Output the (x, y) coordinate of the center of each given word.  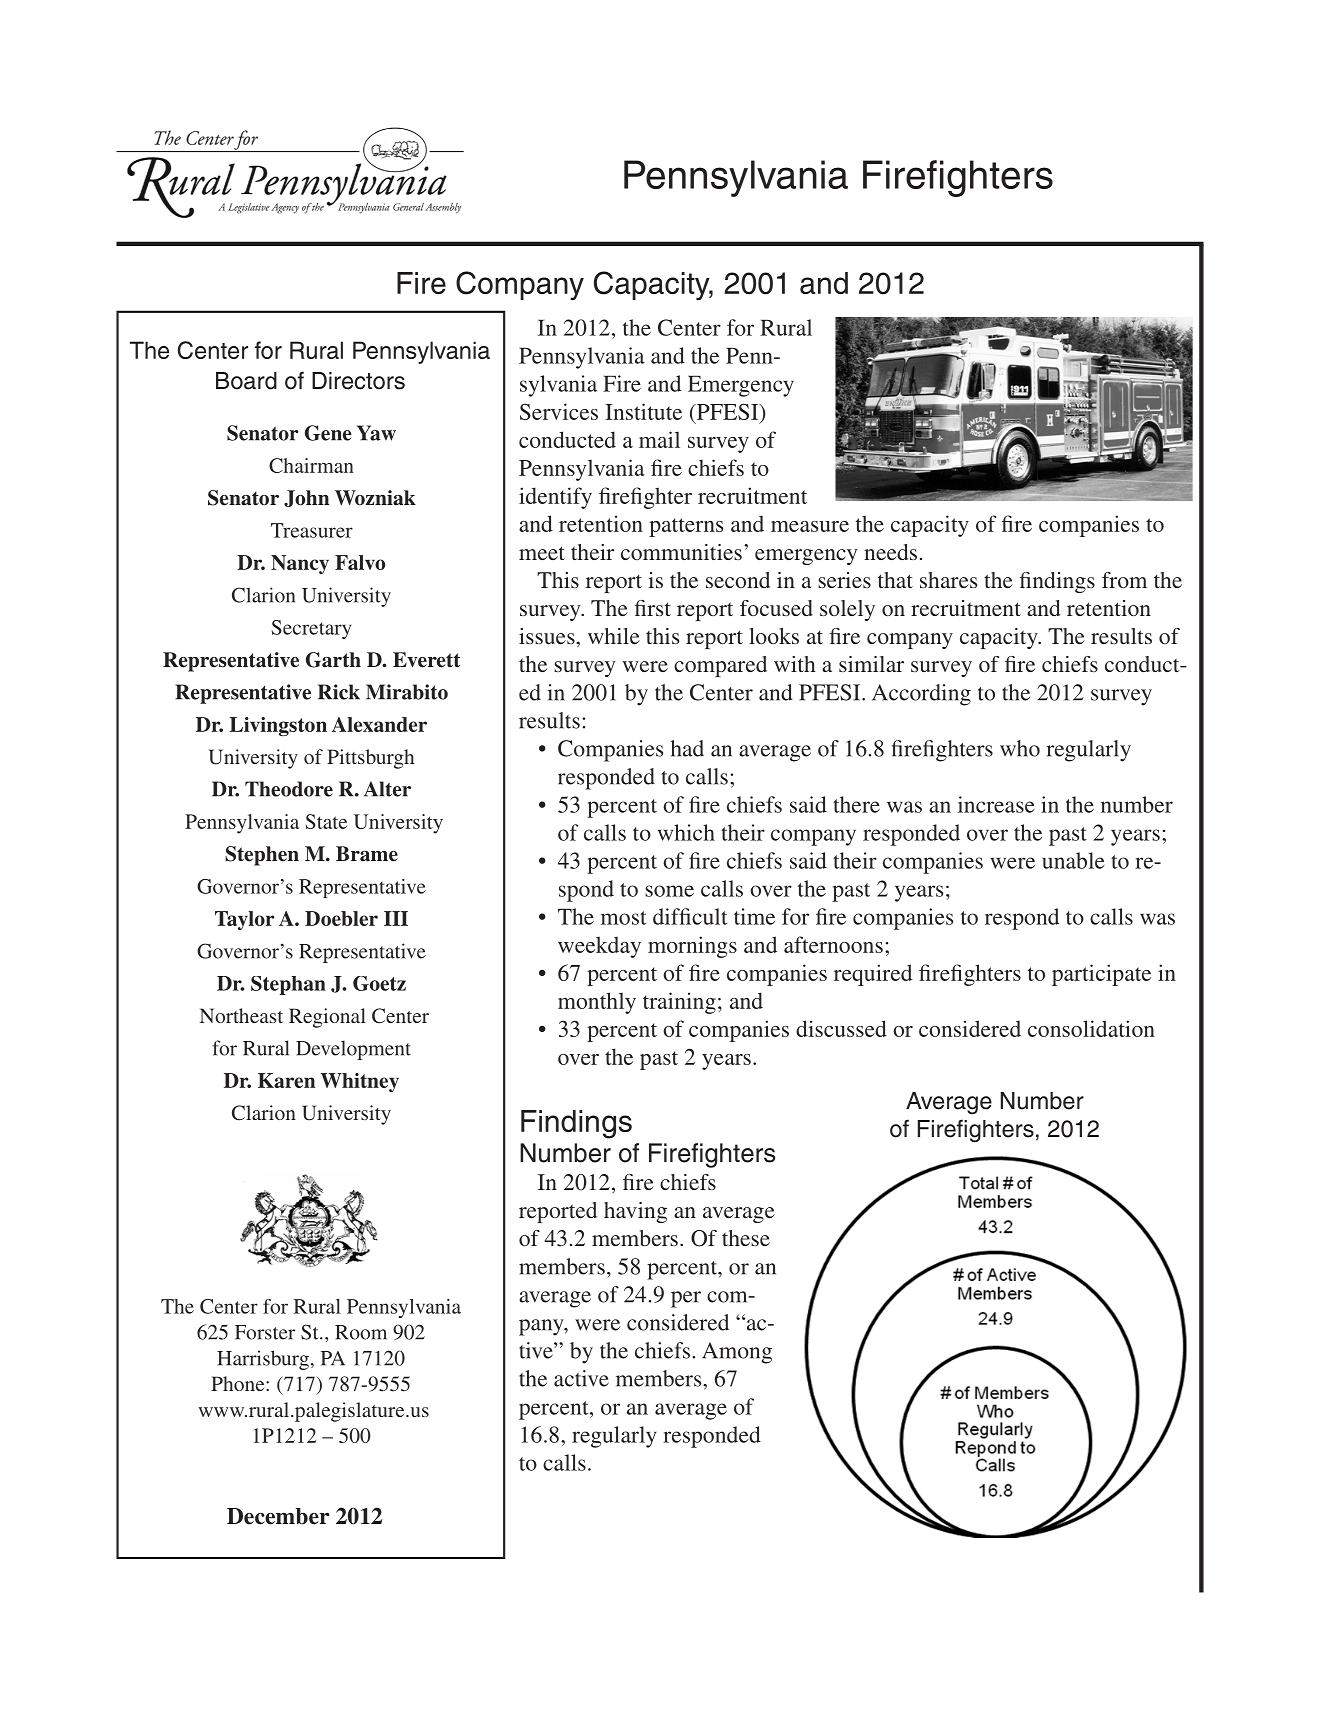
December (278, 1516)
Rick (339, 692)
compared (720, 666)
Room (361, 1332)
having (635, 1212)
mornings (692, 947)
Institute (643, 411)
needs (890, 552)
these (746, 1238)
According (921, 695)
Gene (328, 433)
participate (1101, 975)
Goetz (379, 983)
